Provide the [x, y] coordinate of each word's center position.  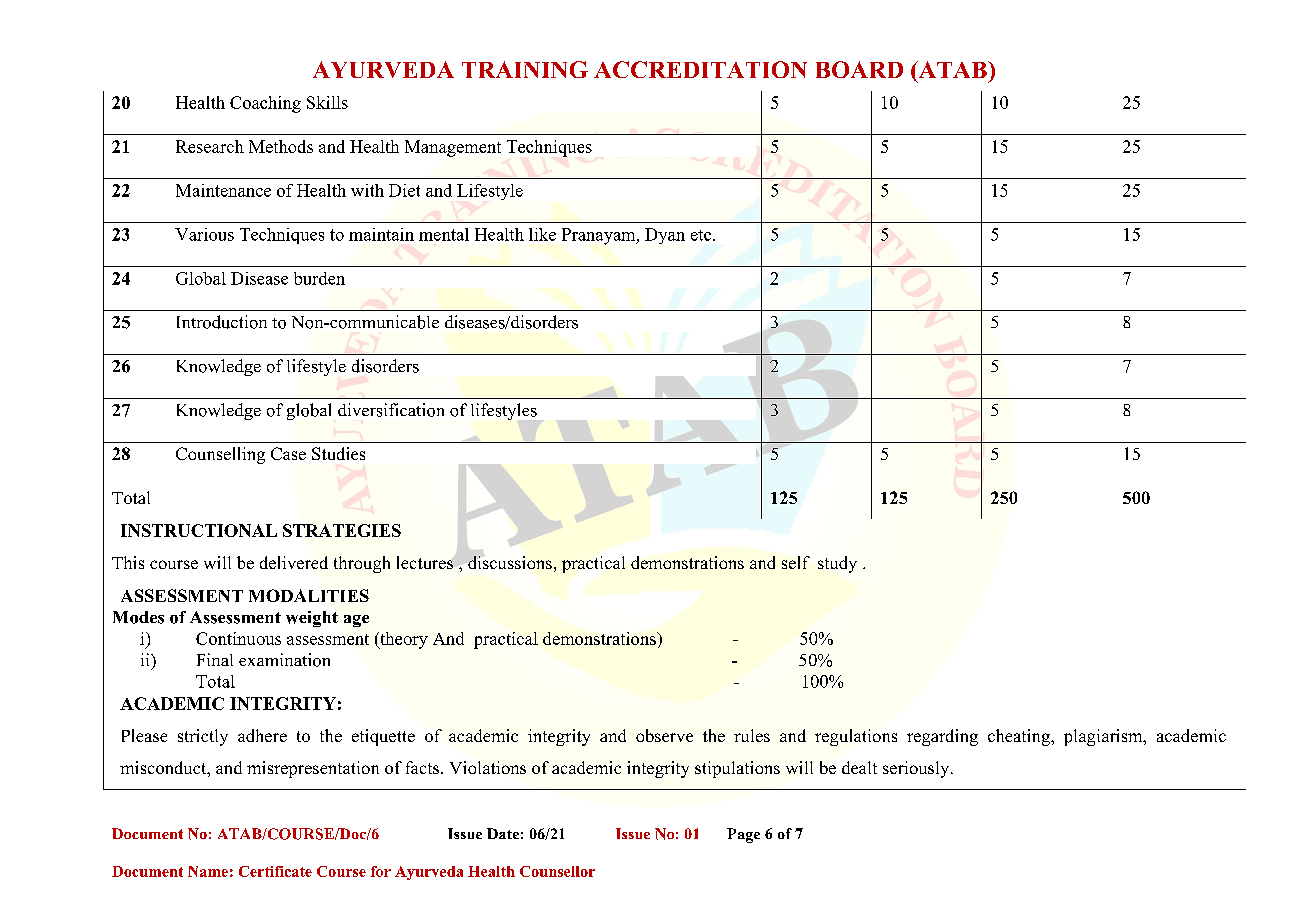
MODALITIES [309, 595]
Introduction [222, 322]
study [837, 564]
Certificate [275, 871]
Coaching [265, 104]
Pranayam [600, 236]
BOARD [859, 69]
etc [702, 235]
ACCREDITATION [700, 69]
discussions [510, 562]
